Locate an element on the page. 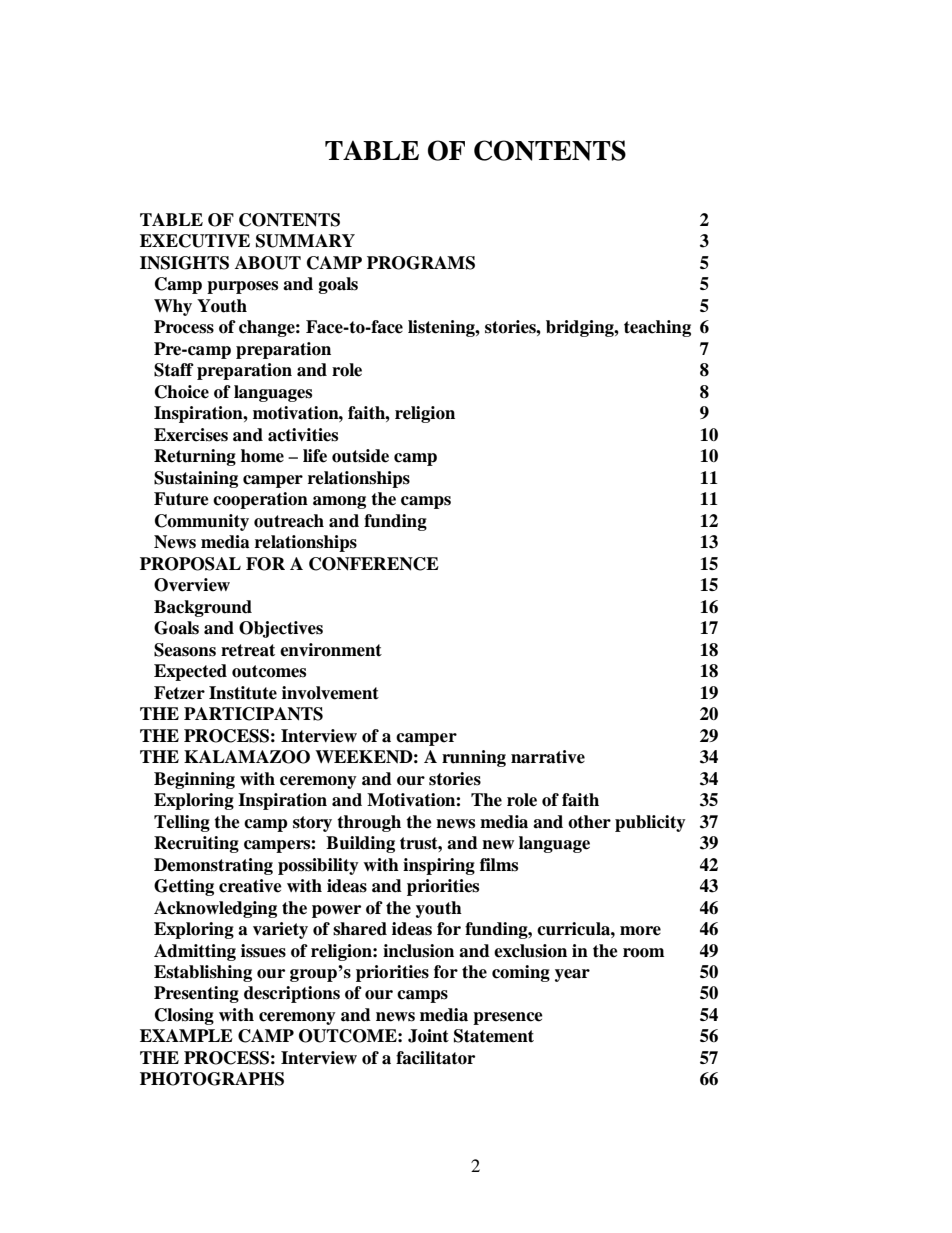 Image resolution: width=952 pixels, height=1233 pixels. narrative is located at coordinates (548, 757).
